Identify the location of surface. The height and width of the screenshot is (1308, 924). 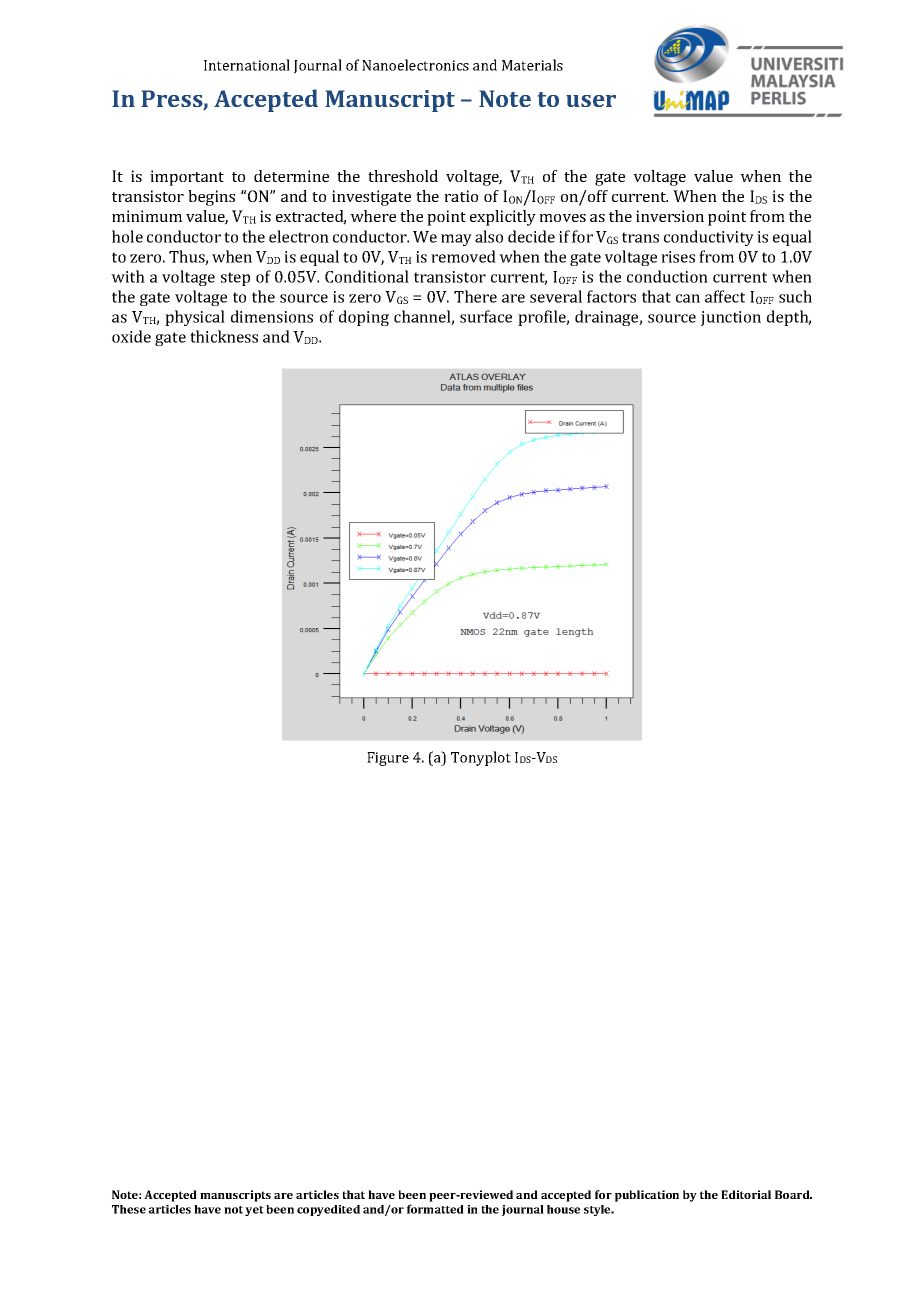
(486, 316).
